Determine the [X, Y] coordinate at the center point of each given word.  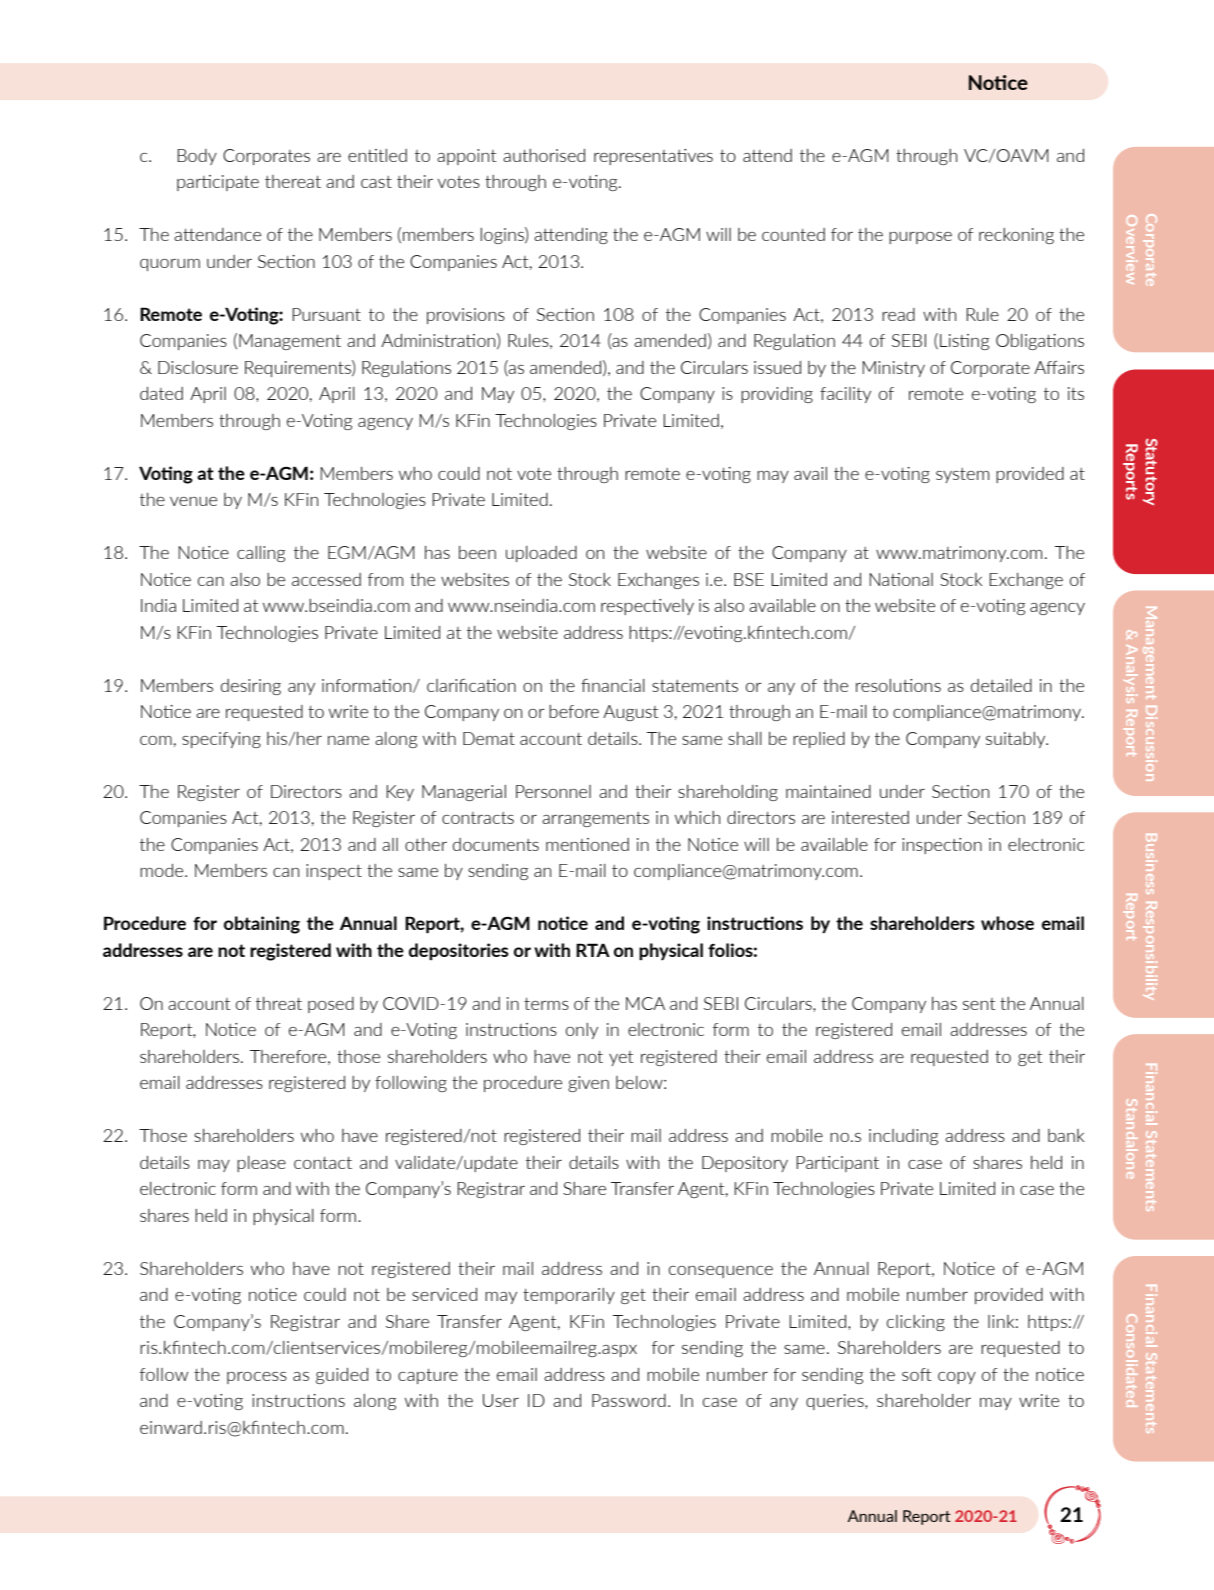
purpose [920, 238]
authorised [544, 155]
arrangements [595, 819]
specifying [221, 740]
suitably [1017, 740]
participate [218, 183]
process [257, 1378]
